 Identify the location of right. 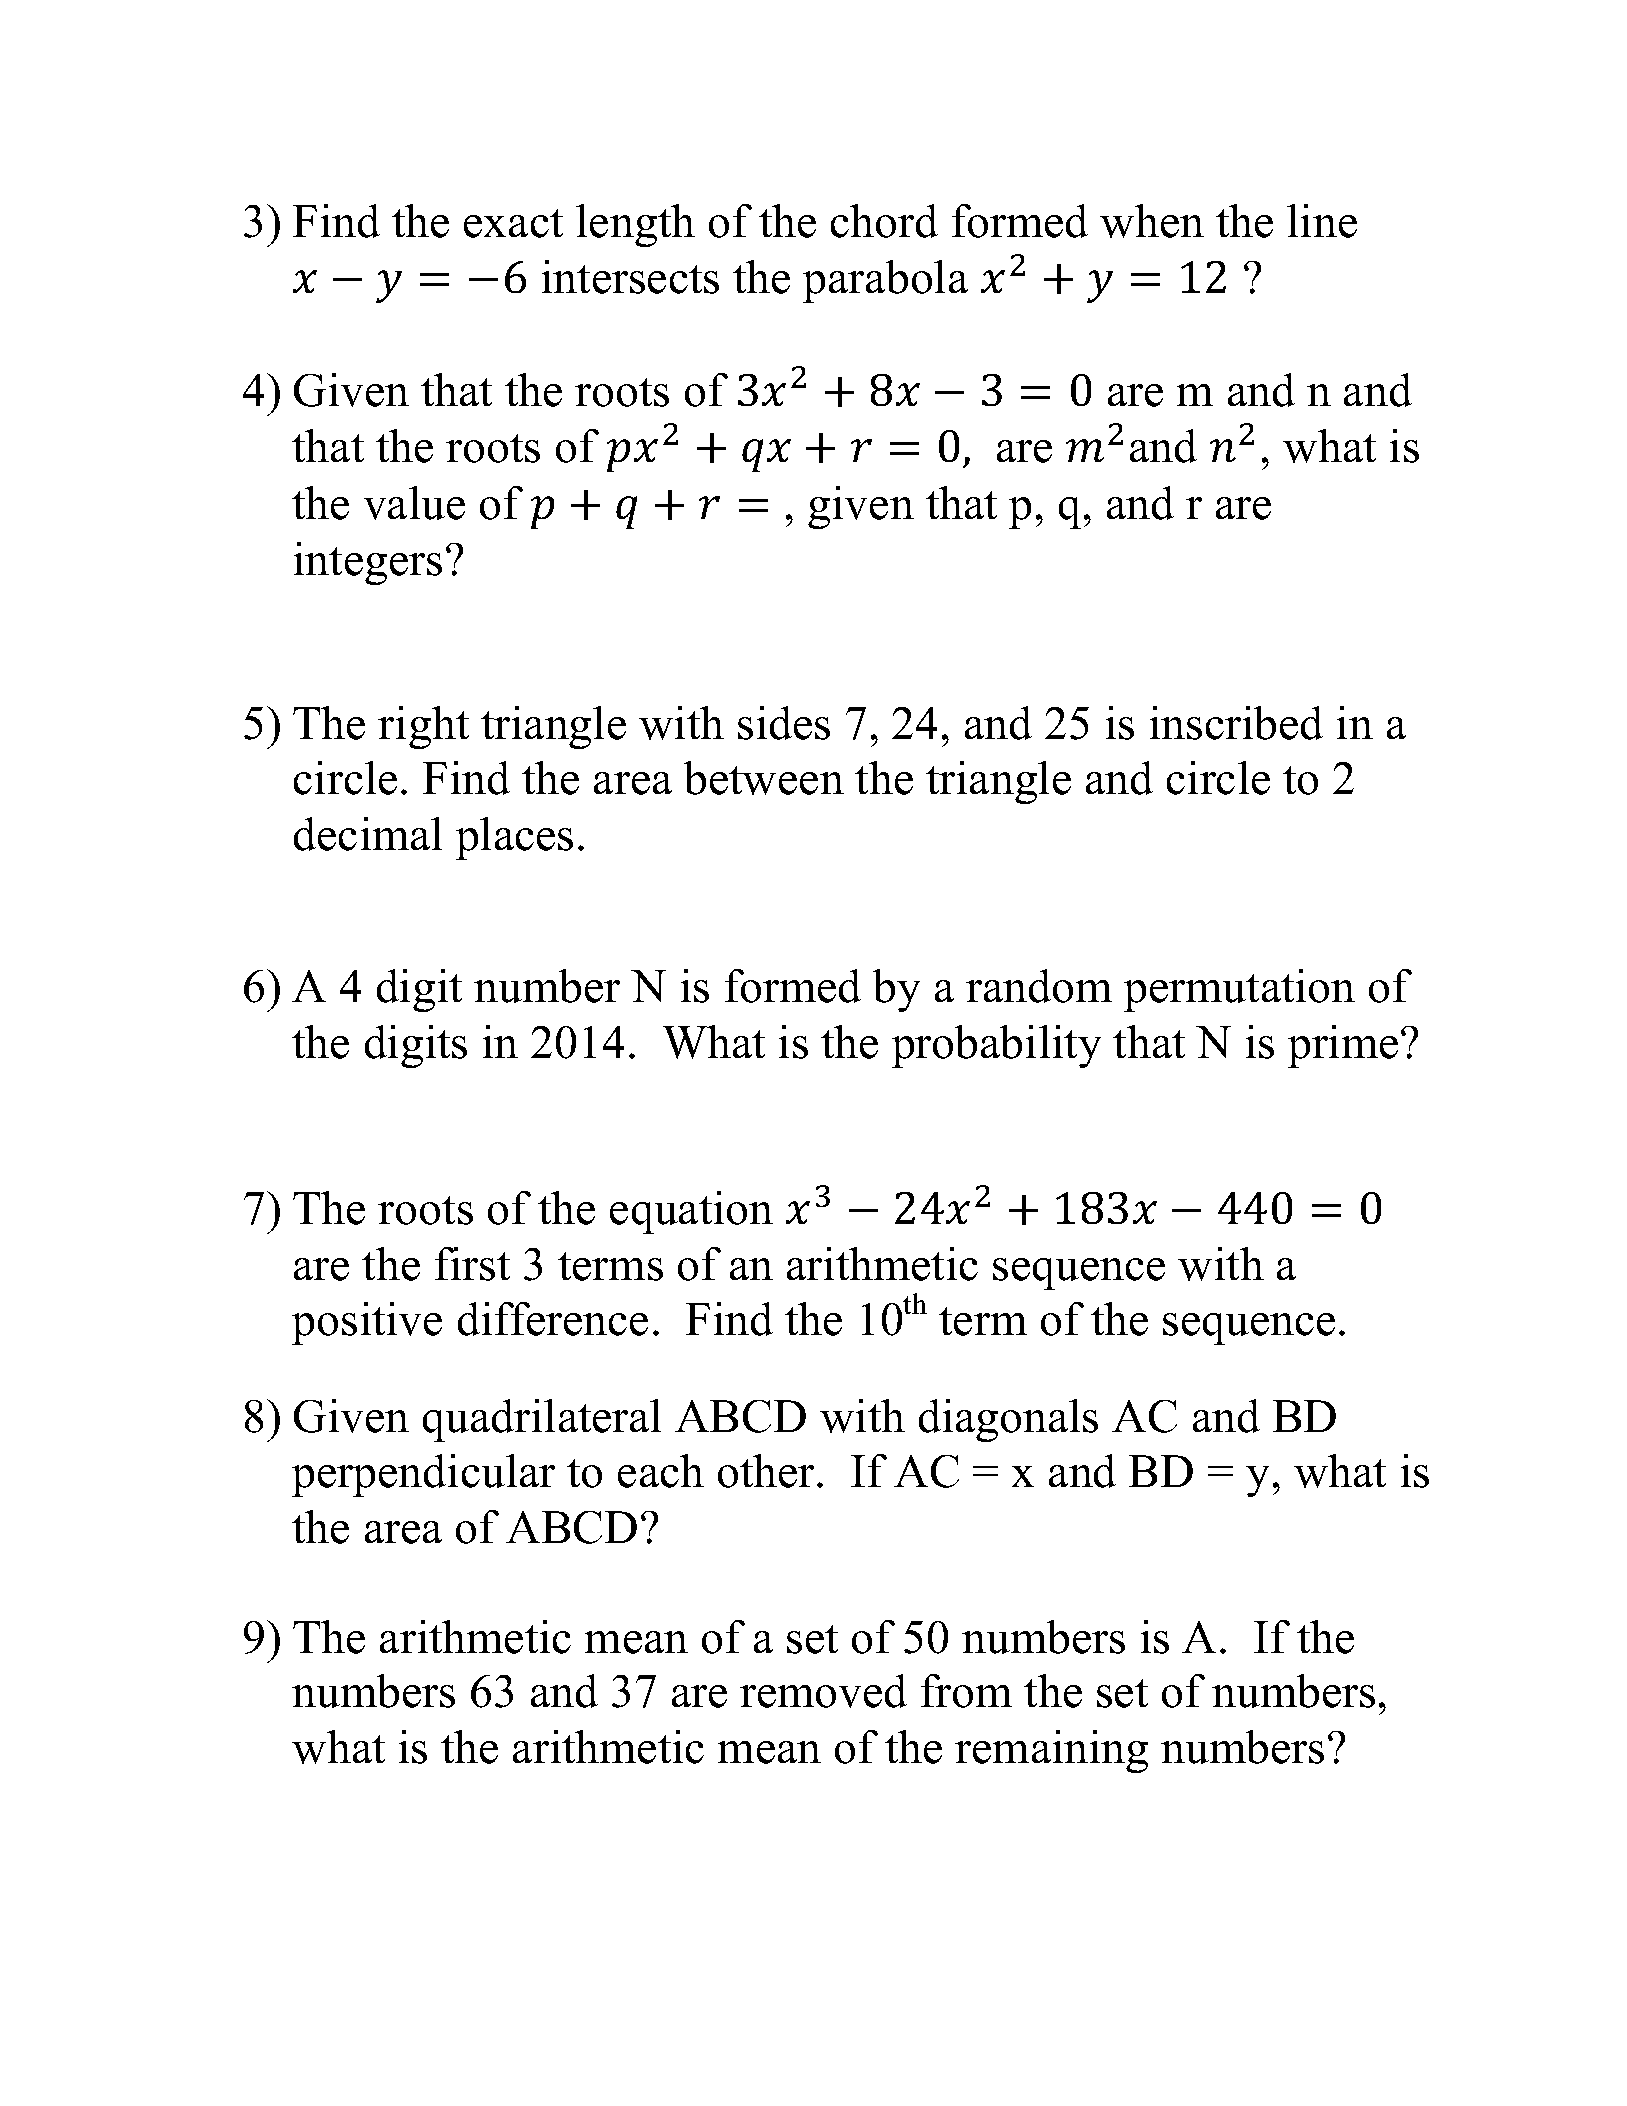
(423, 727).
